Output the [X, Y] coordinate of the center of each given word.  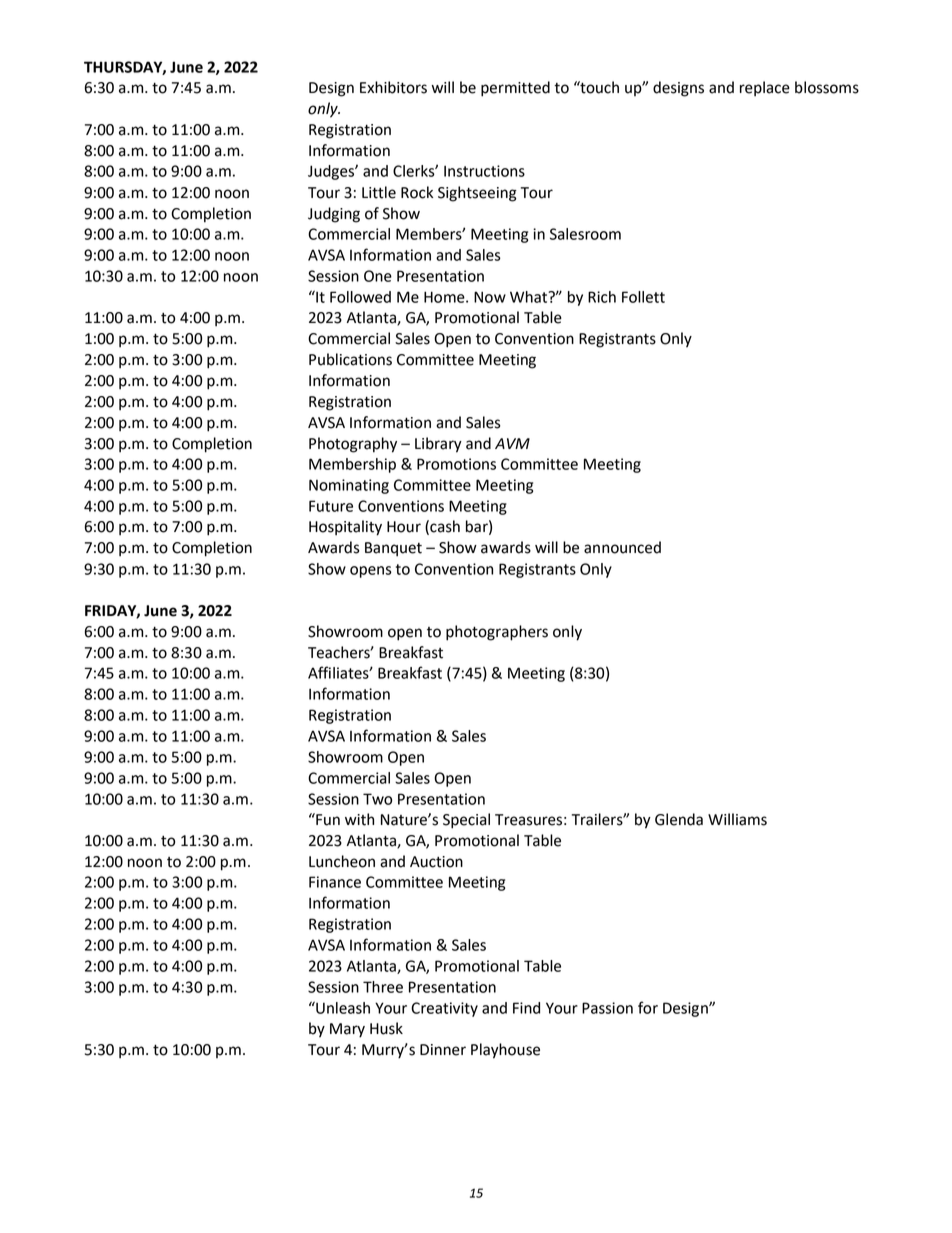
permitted [515, 89]
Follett [643, 297]
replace [765, 89]
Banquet [393, 549]
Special [466, 821]
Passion [607, 1008]
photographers [497, 633]
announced [622, 547]
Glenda [679, 819]
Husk [386, 1028]
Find [526, 1008]
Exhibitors [393, 87]
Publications [350, 359]
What [530, 297]
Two [377, 799]
